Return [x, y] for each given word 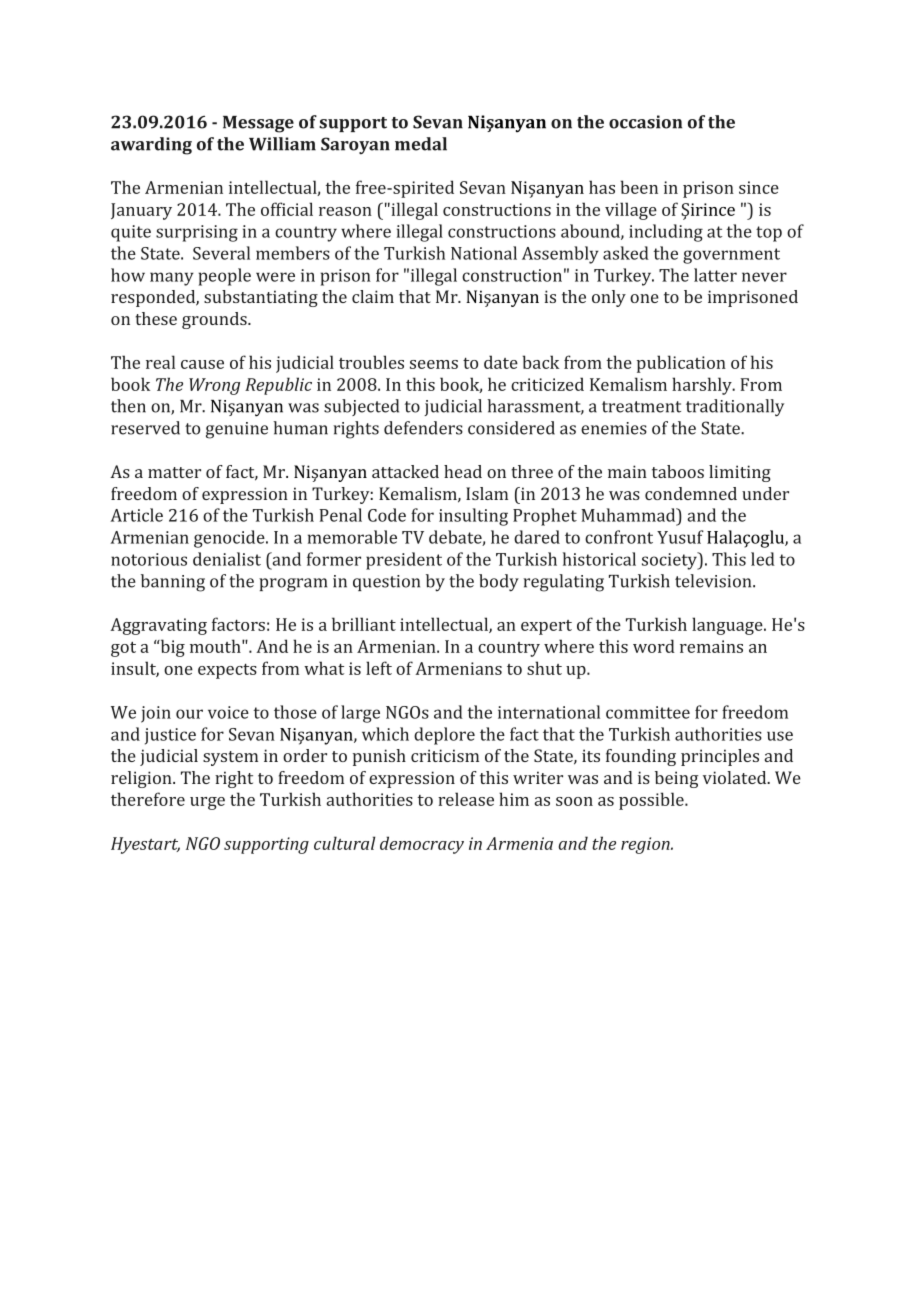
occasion [645, 122]
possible [652, 801]
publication [681, 364]
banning [173, 583]
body [499, 583]
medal [421, 144]
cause [202, 364]
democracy [422, 845]
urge [207, 803]
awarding [151, 146]
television [714, 581]
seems [434, 364]
